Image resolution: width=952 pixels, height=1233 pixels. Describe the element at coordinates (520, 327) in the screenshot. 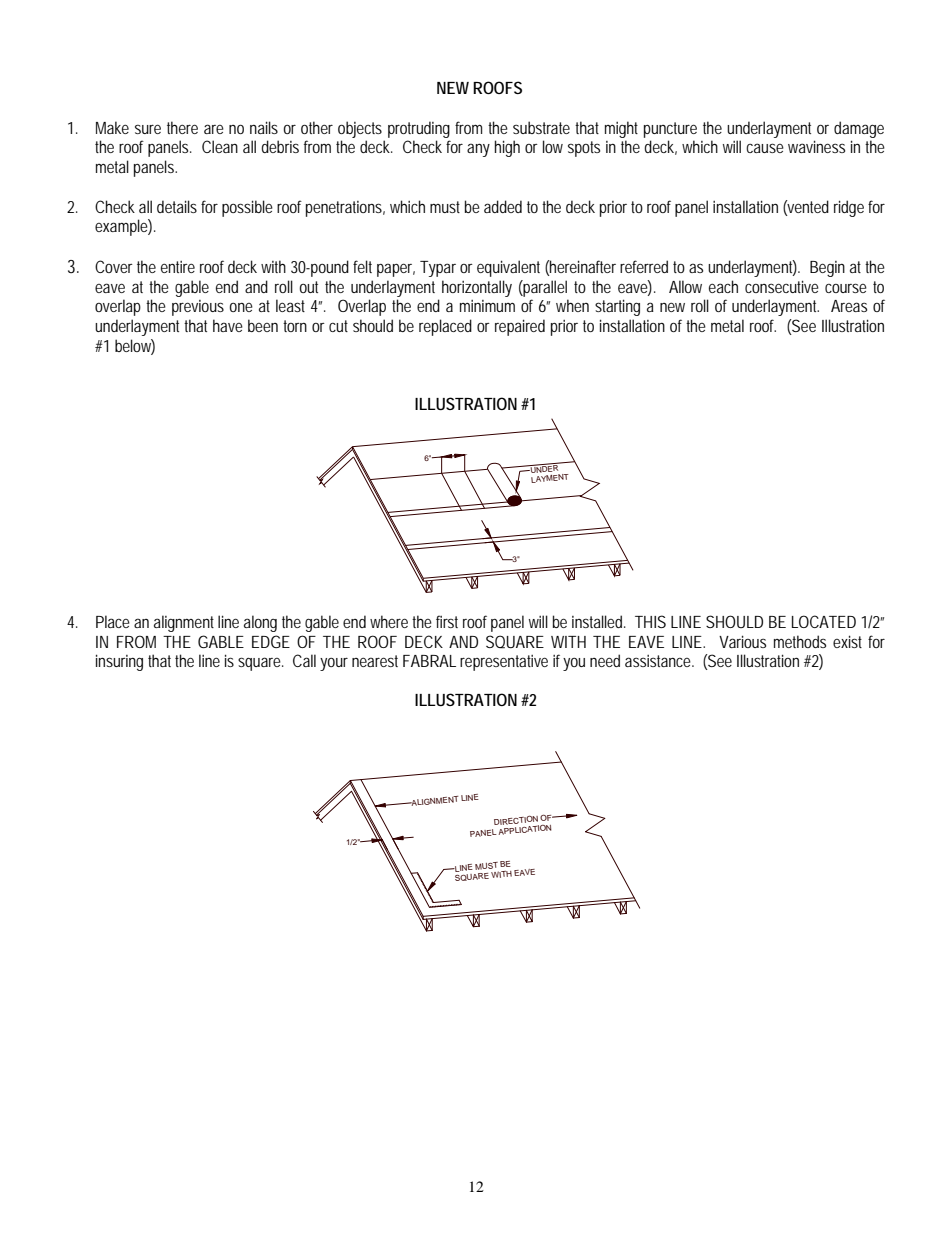

I see `repaired` at that location.
